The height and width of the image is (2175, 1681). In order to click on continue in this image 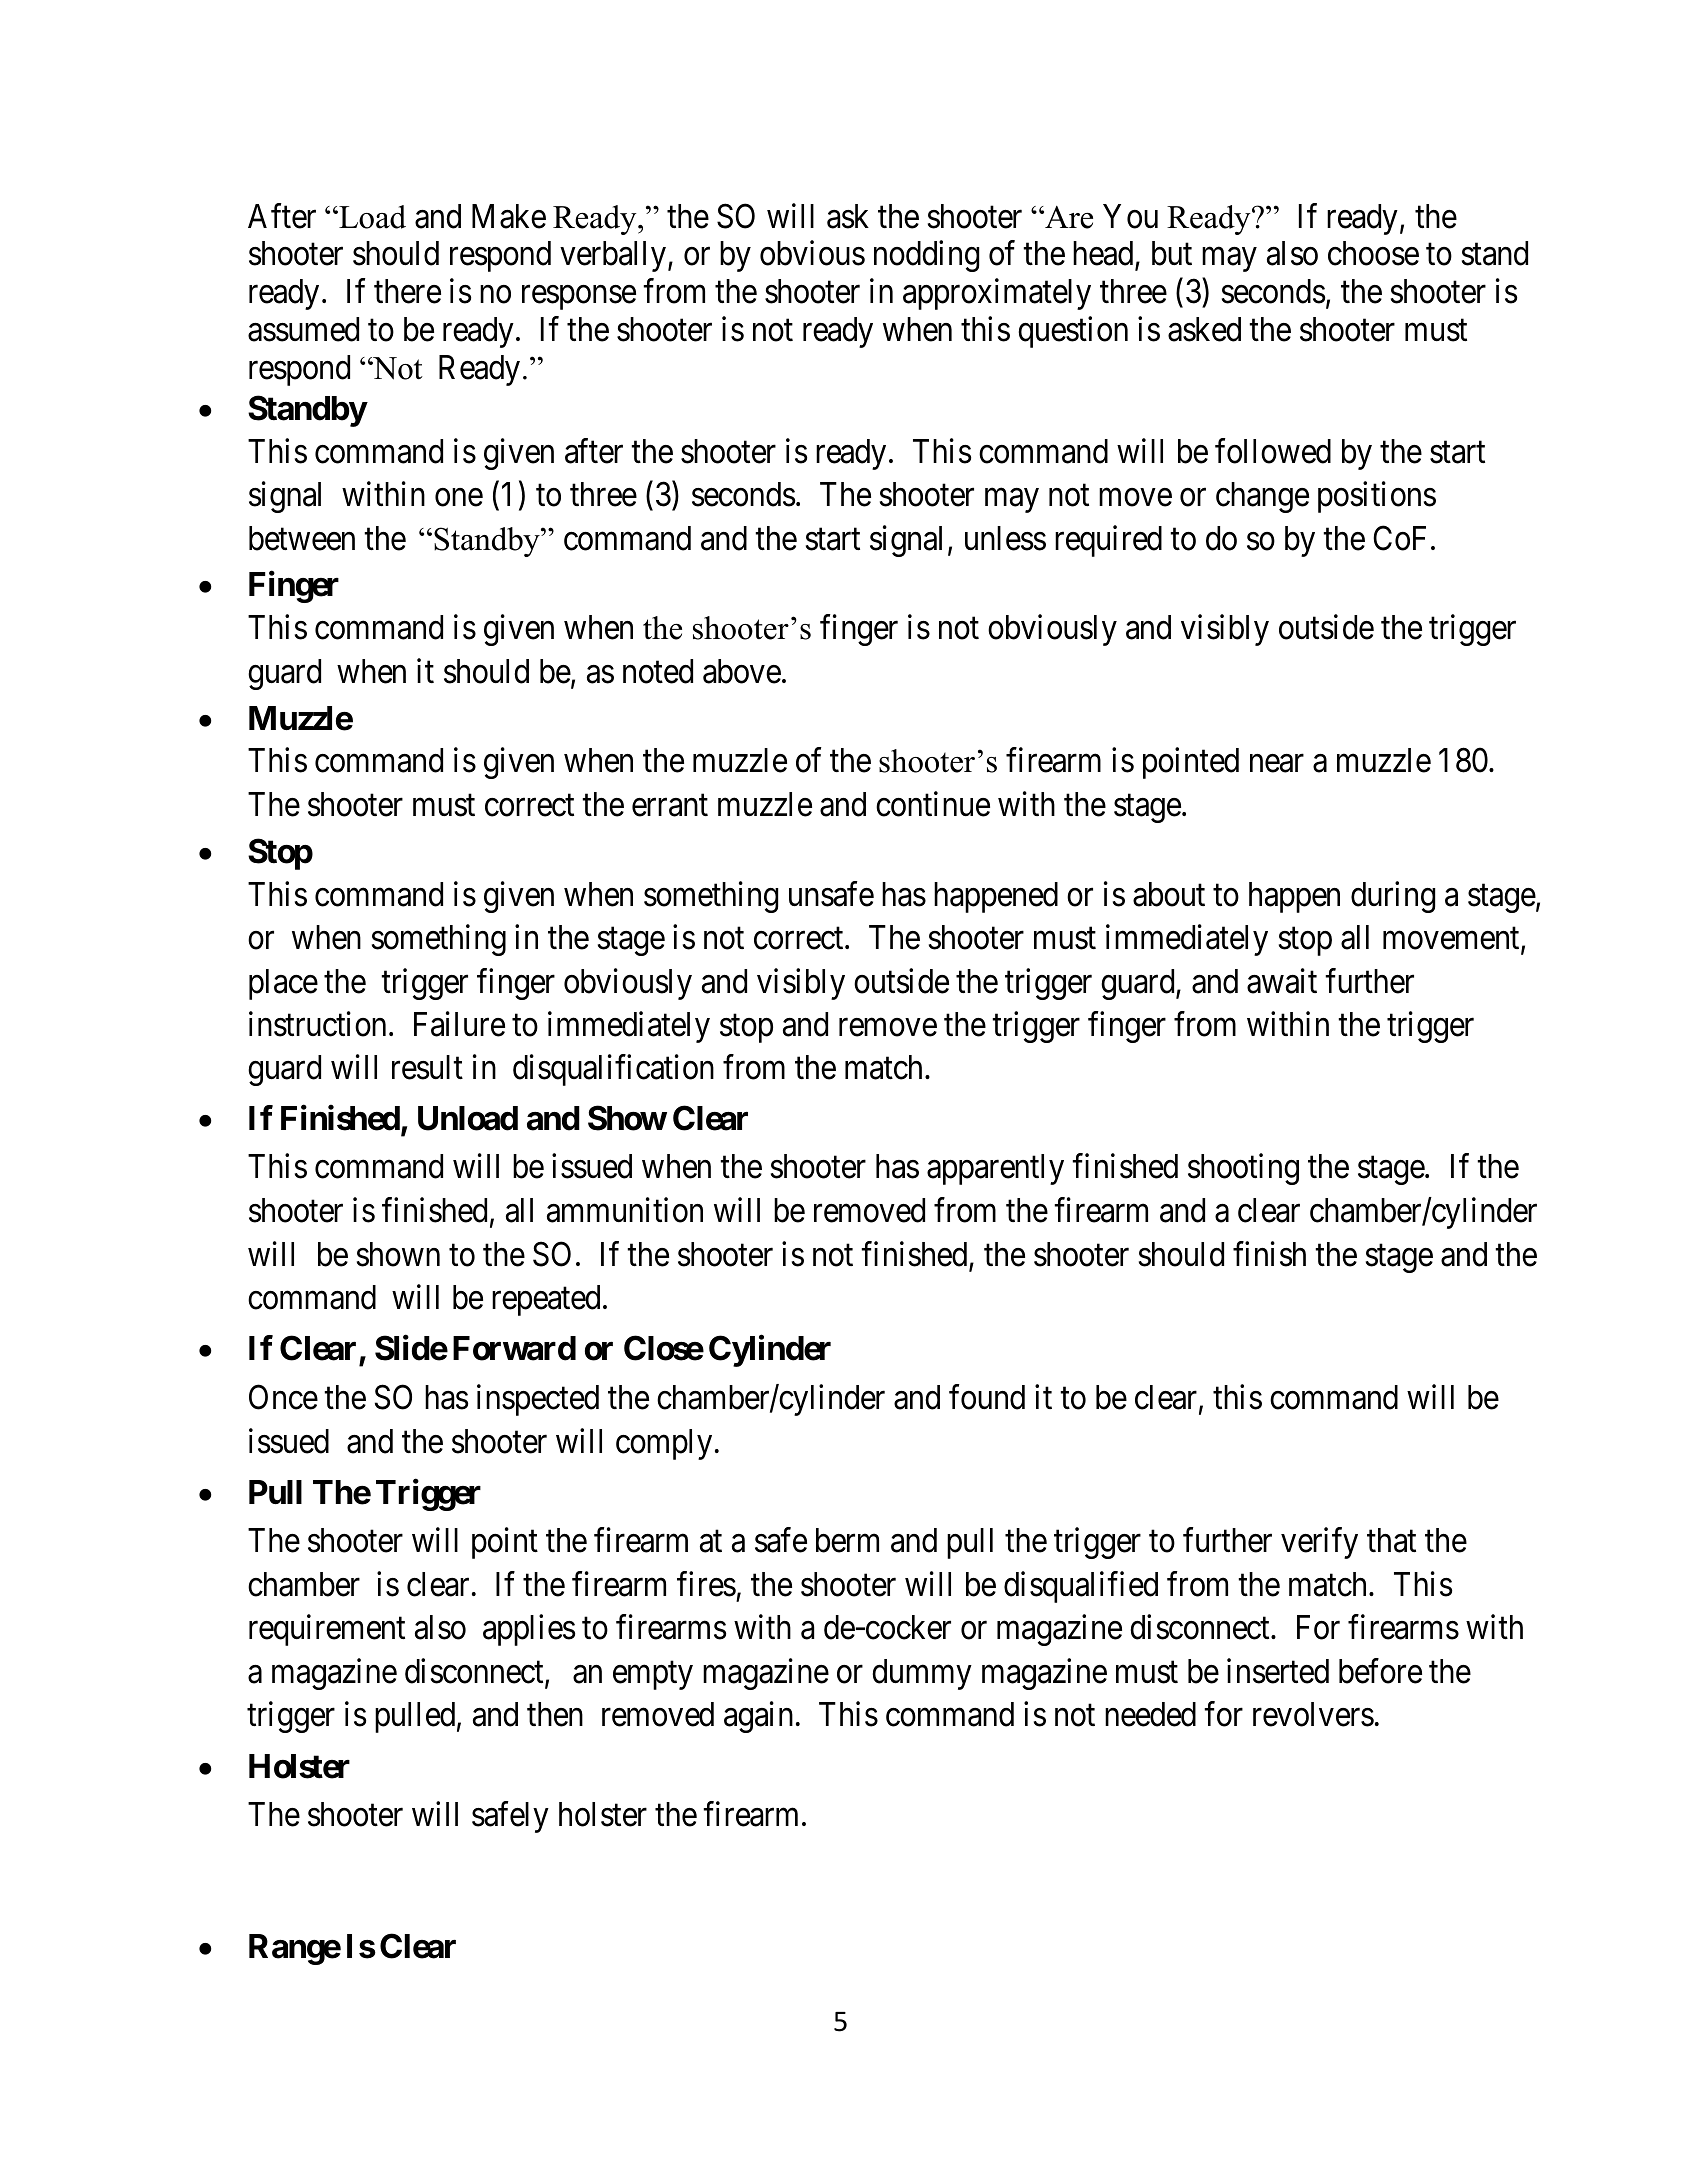, I will do `click(933, 804)`.
